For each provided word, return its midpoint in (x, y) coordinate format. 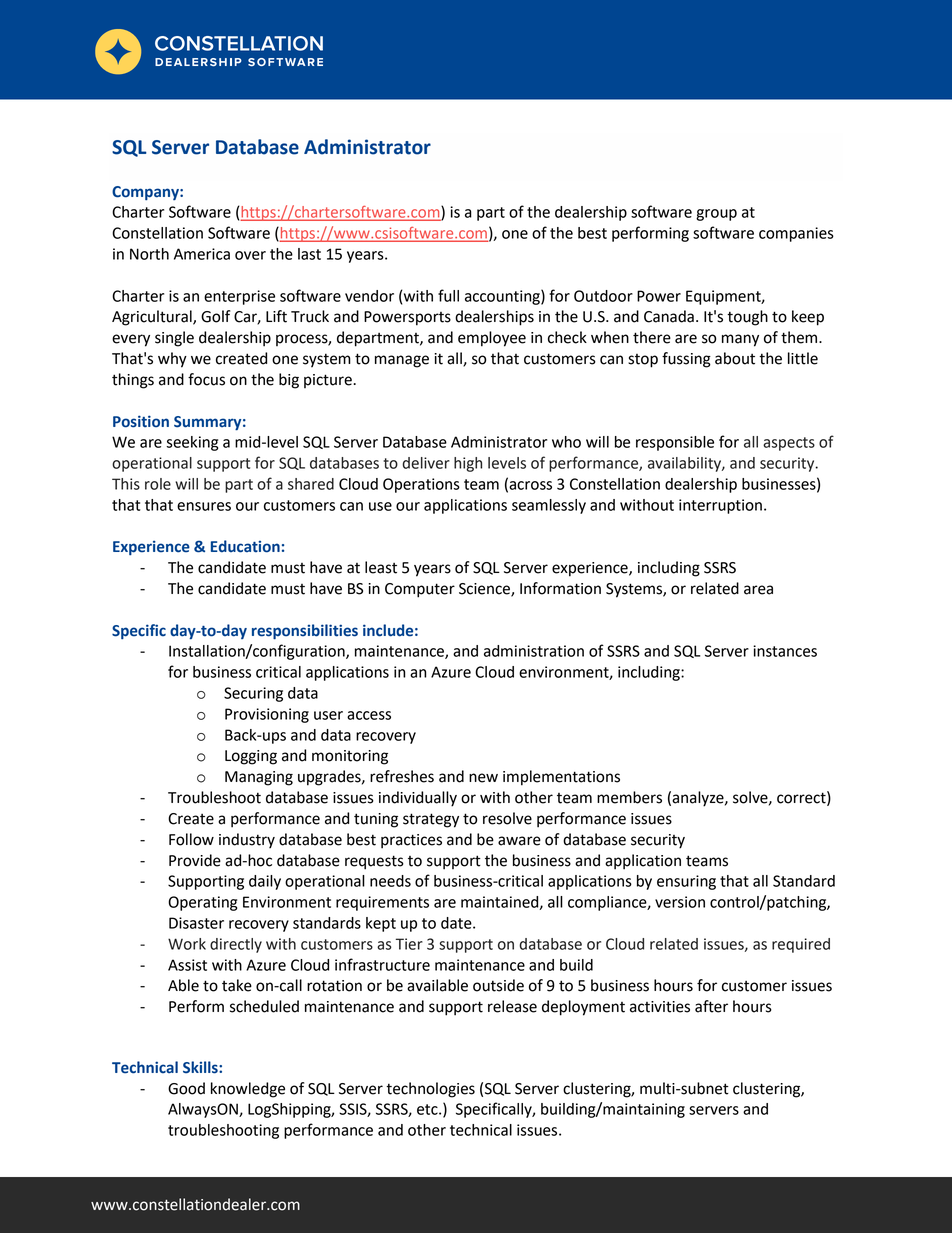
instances (785, 651)
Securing (253, 694)
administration (534, 651)
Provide (195, 860)
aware (519, 841)
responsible (675, 443)
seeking (192, 443)
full (448, 295)
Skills (201, 1067)
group (716, 215)
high (468, 464)
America (202, 254)
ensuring (686, 882)
